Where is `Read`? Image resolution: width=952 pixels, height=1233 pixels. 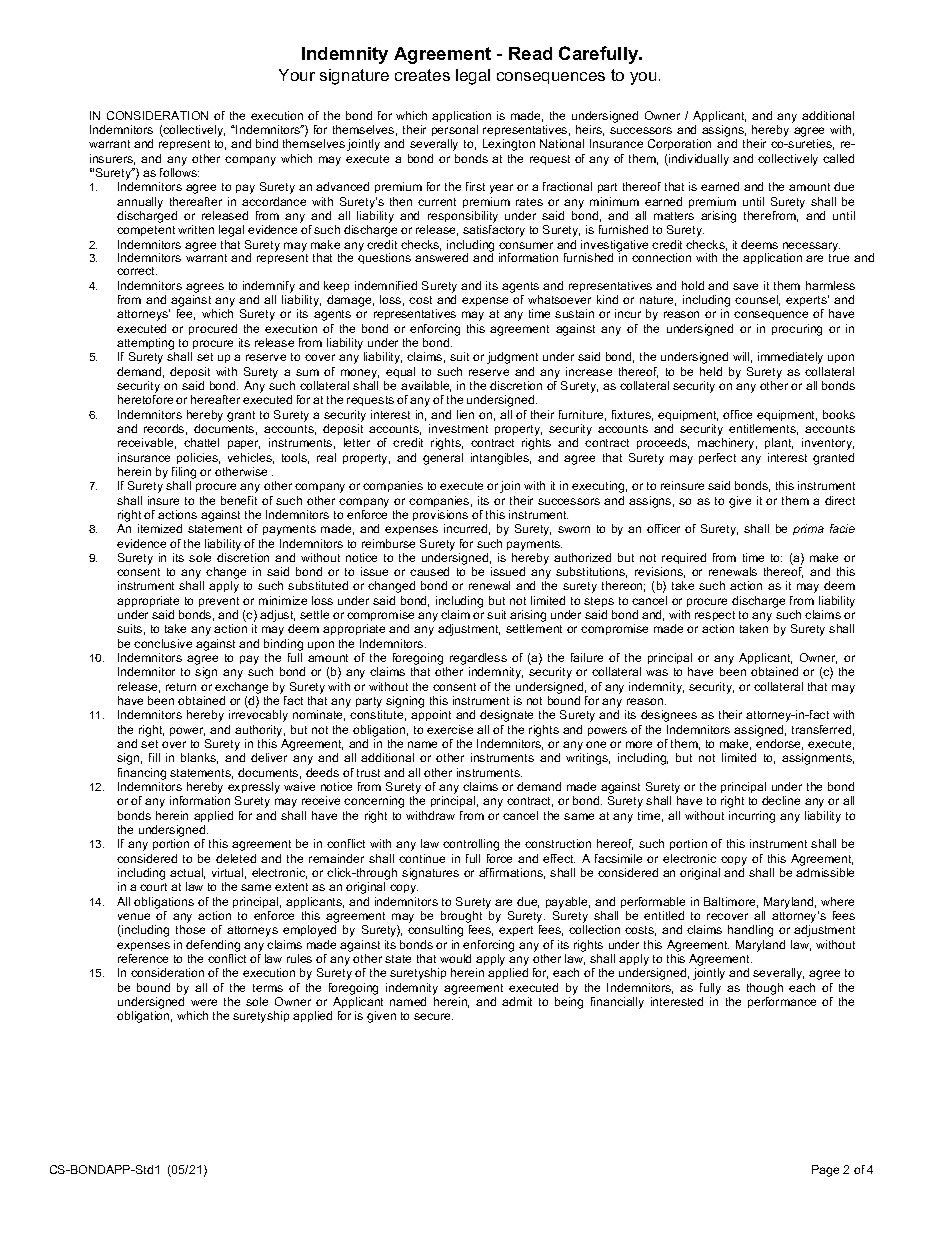
Read is located at coordinates (530, 53).
